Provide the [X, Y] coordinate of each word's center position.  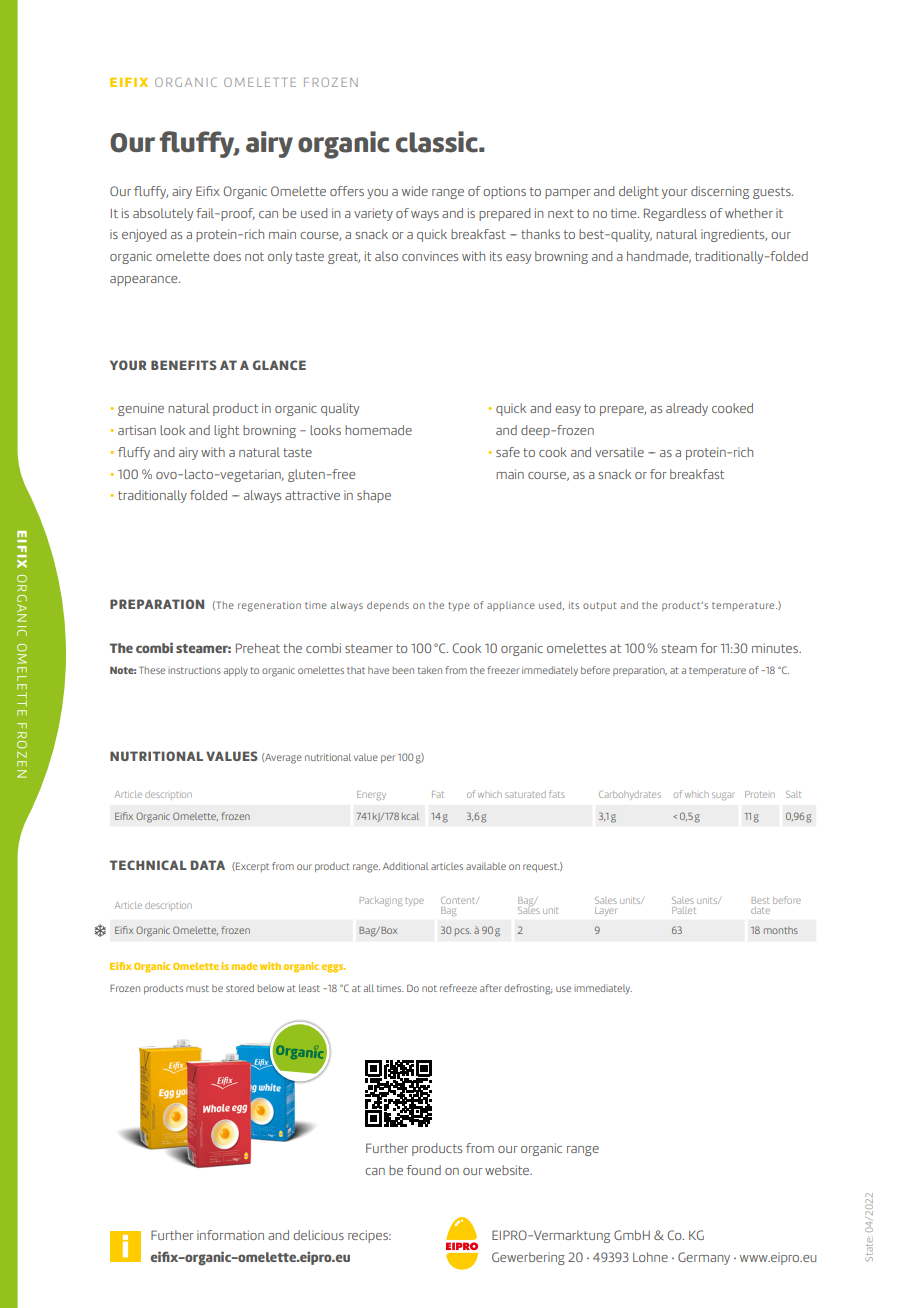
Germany [704, 1258]
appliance [511, 606]
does [227, 256]
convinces [430, 256]
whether [749, 213]
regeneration [269, 606]
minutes [776, 648]
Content [459, 900]
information [230, 1235]
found [424, 1170]
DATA [208, 865]
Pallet [684, 910]
